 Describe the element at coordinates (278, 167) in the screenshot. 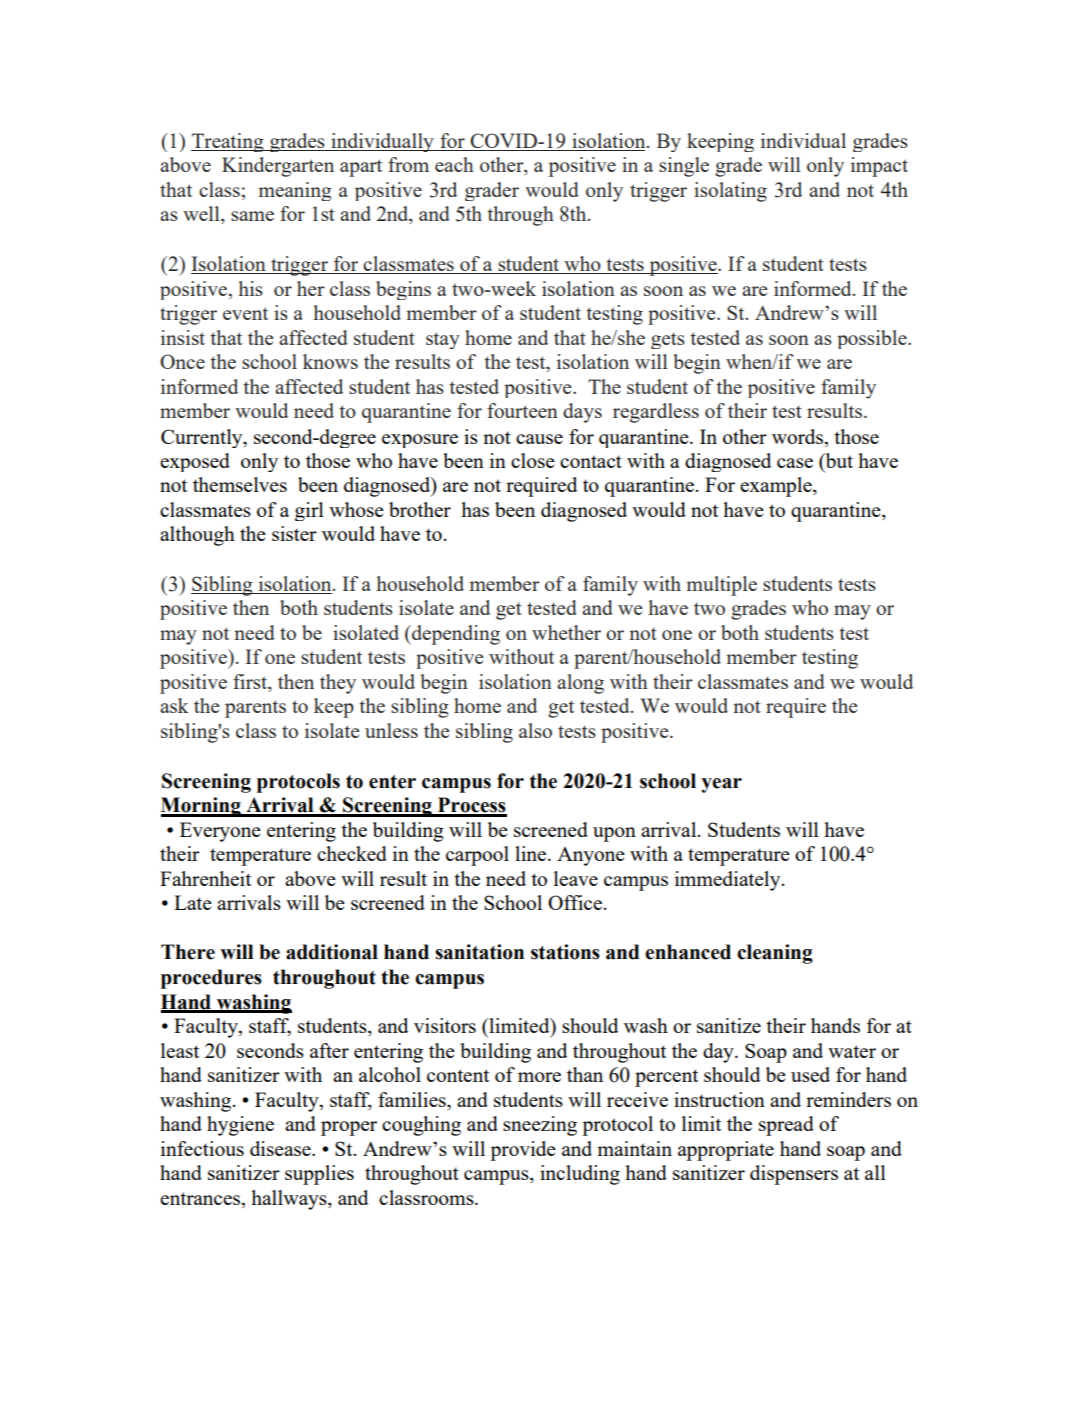

I see `Kindergarten` at that location.
